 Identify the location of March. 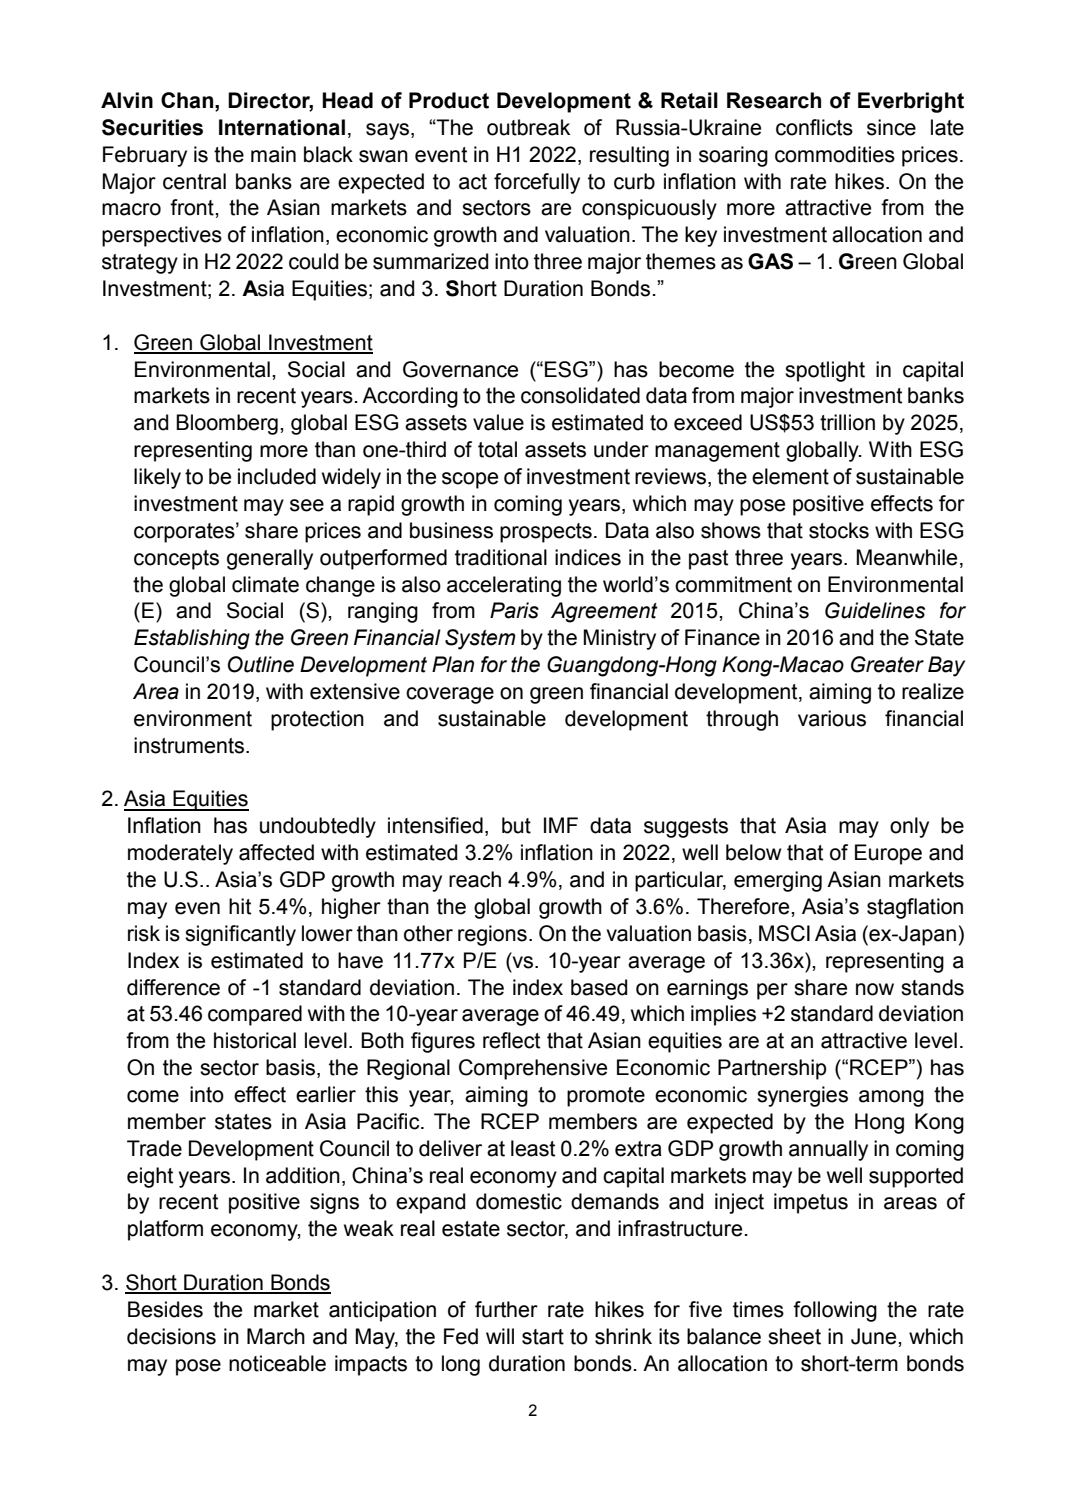
(276, 1336).
